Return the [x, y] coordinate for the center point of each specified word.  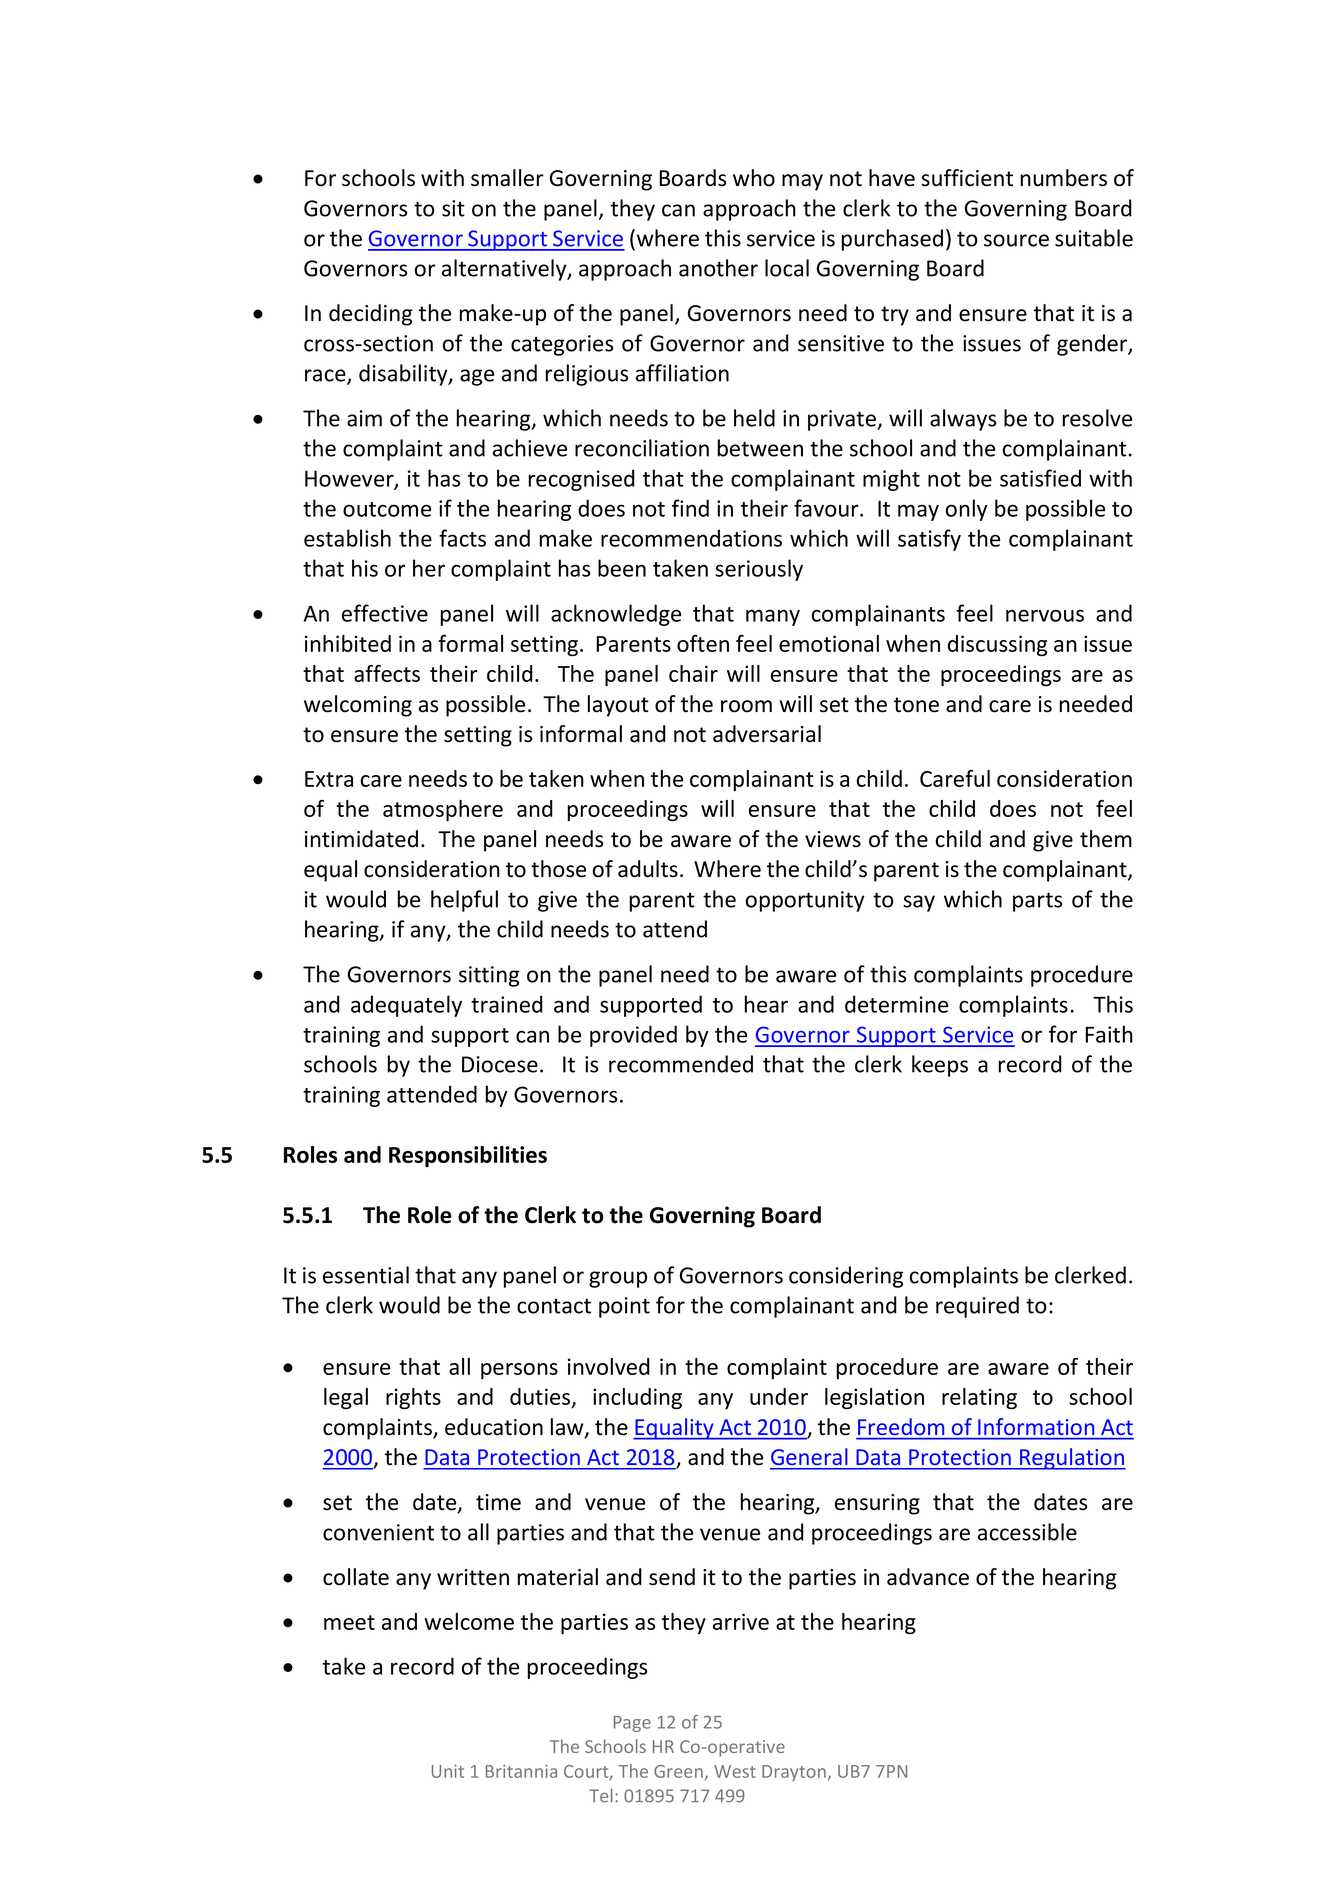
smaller [507, 178]
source [1016, 240]
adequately [406, 1006]
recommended [681, 1064]
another [718, 268]
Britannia [521, 1771]
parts [1037, 902]
